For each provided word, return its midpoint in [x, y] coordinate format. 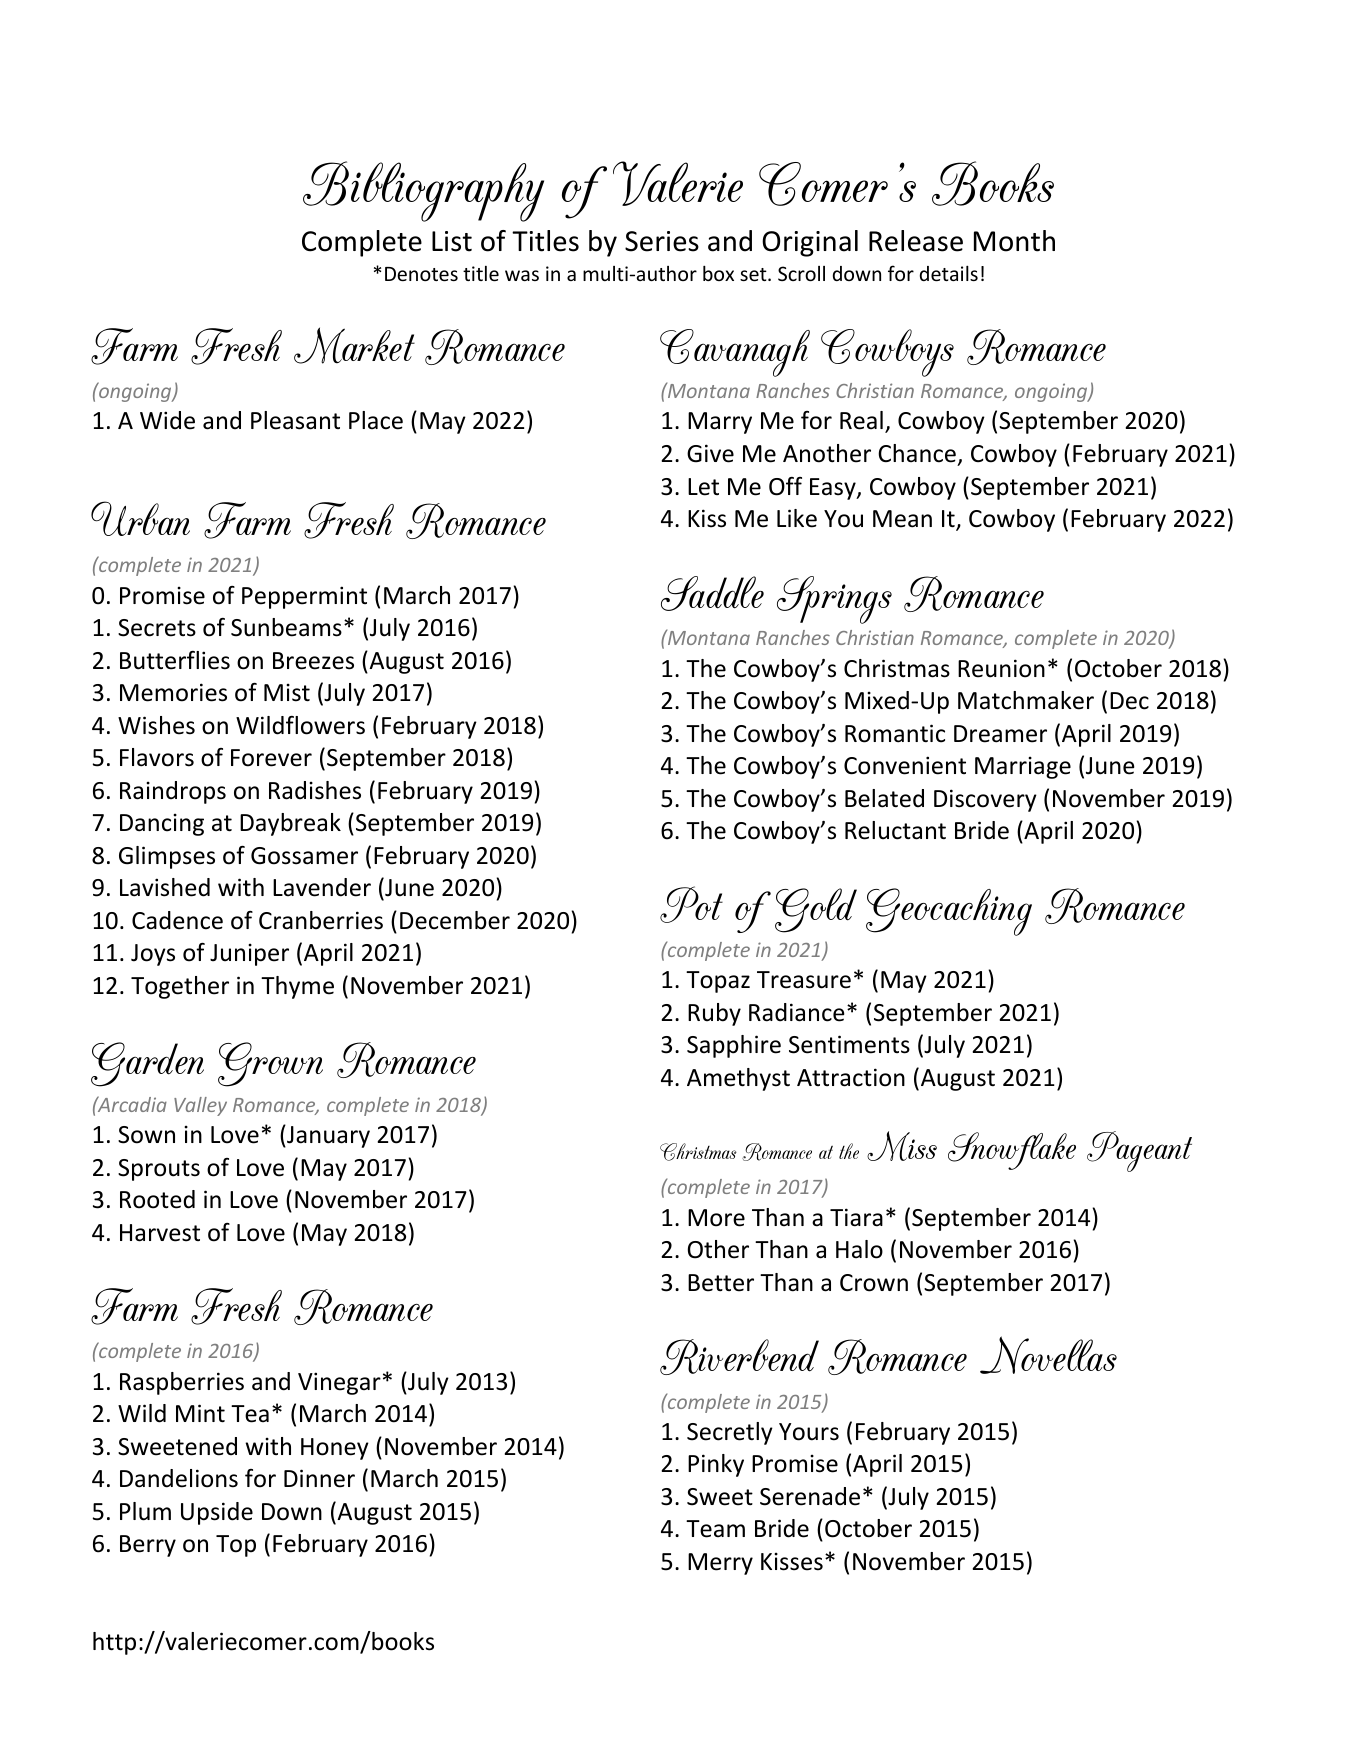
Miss [902, 1146]
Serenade [810, 1496]
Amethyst [738, 1079]
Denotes [421, 274]
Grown [270, 1064]
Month [1014, 241]
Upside [217, 1513]
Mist [287, 692]
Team [715, 1529]
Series [662, 241]
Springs [834, 600]
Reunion [1001, 668]
